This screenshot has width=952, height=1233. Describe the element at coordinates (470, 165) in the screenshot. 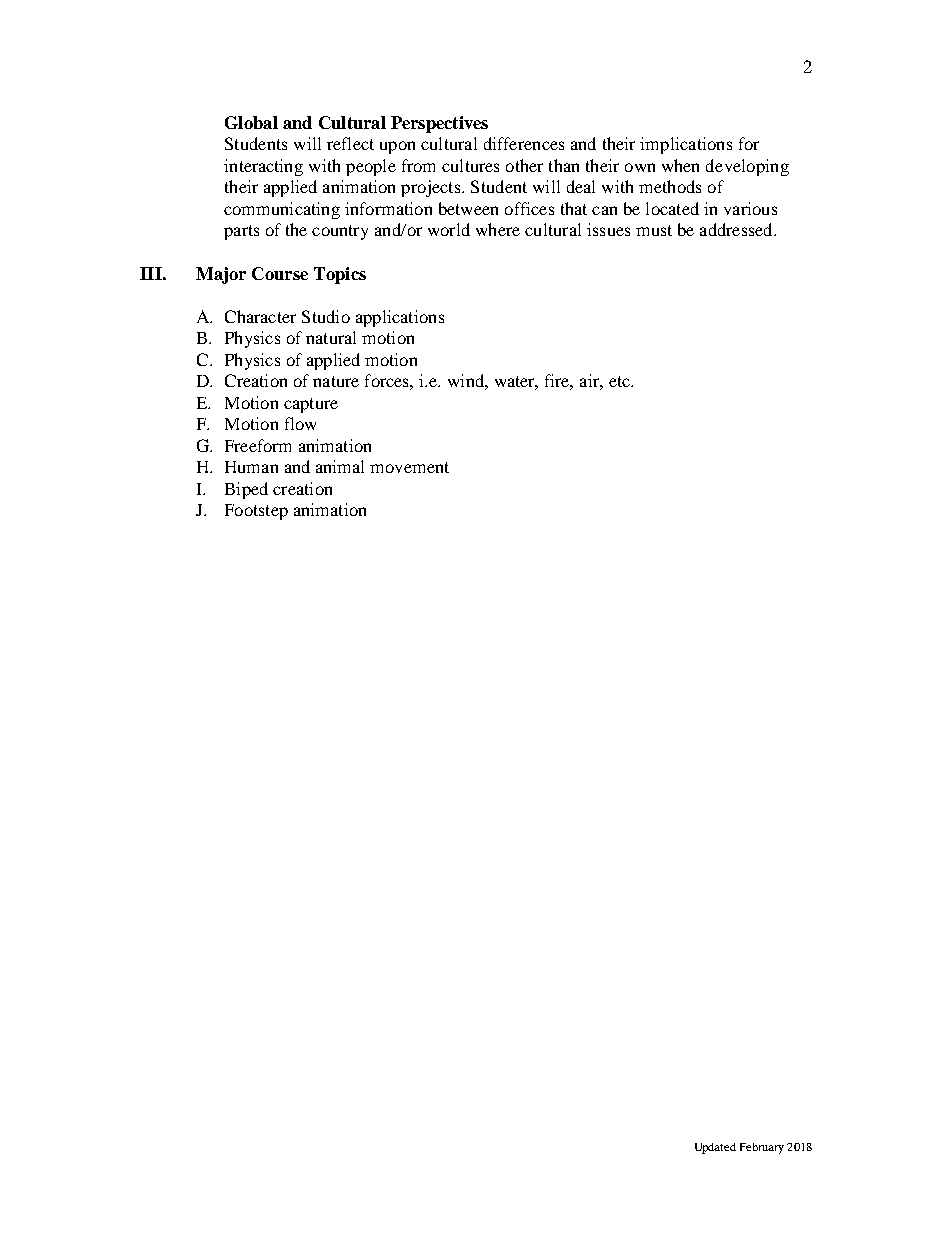

I see `cultures` at that location.
